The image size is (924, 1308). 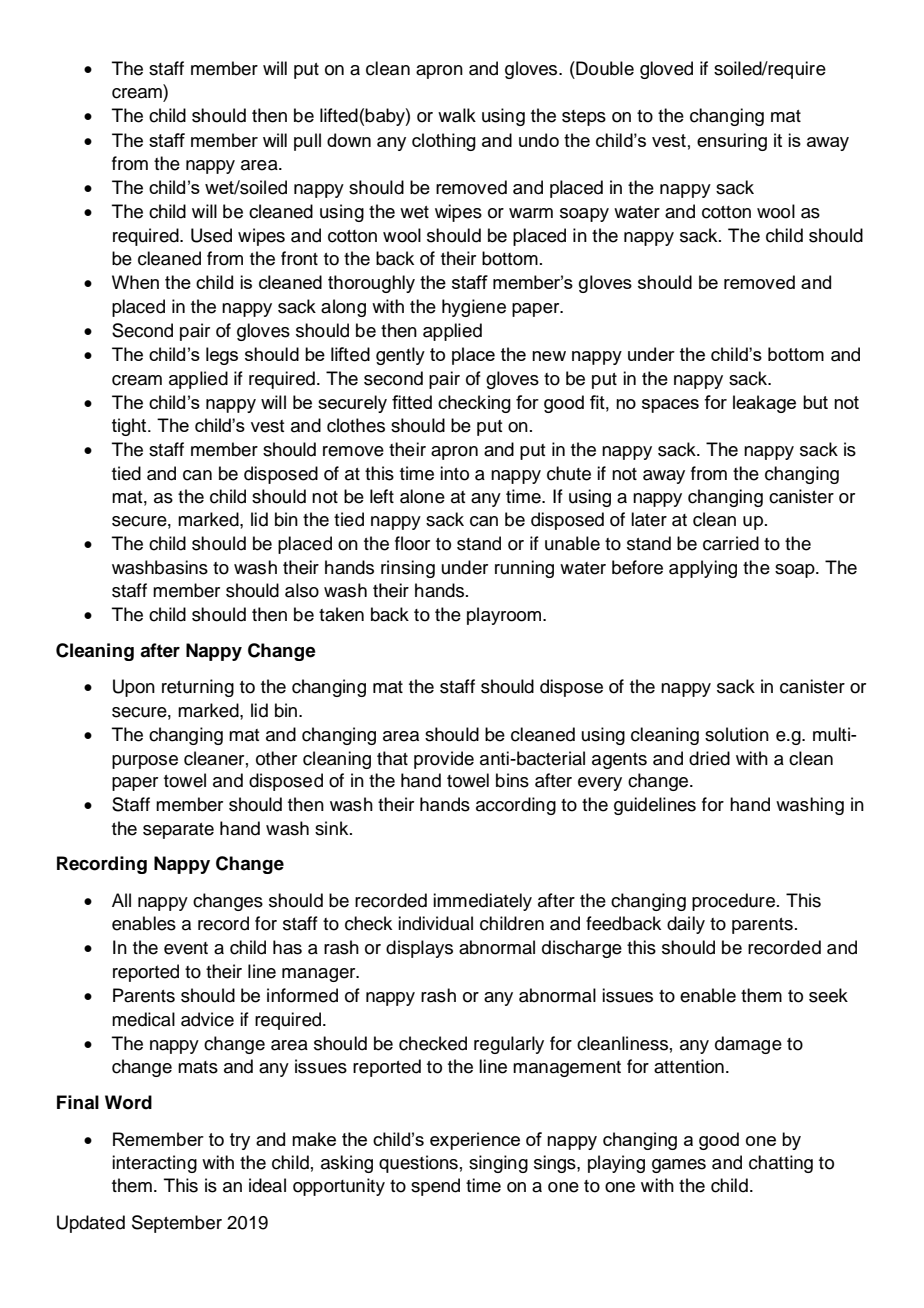 What do you see at coordinates (457, 115) in the image?
I see `walk` at bounding box center [457, 115].
